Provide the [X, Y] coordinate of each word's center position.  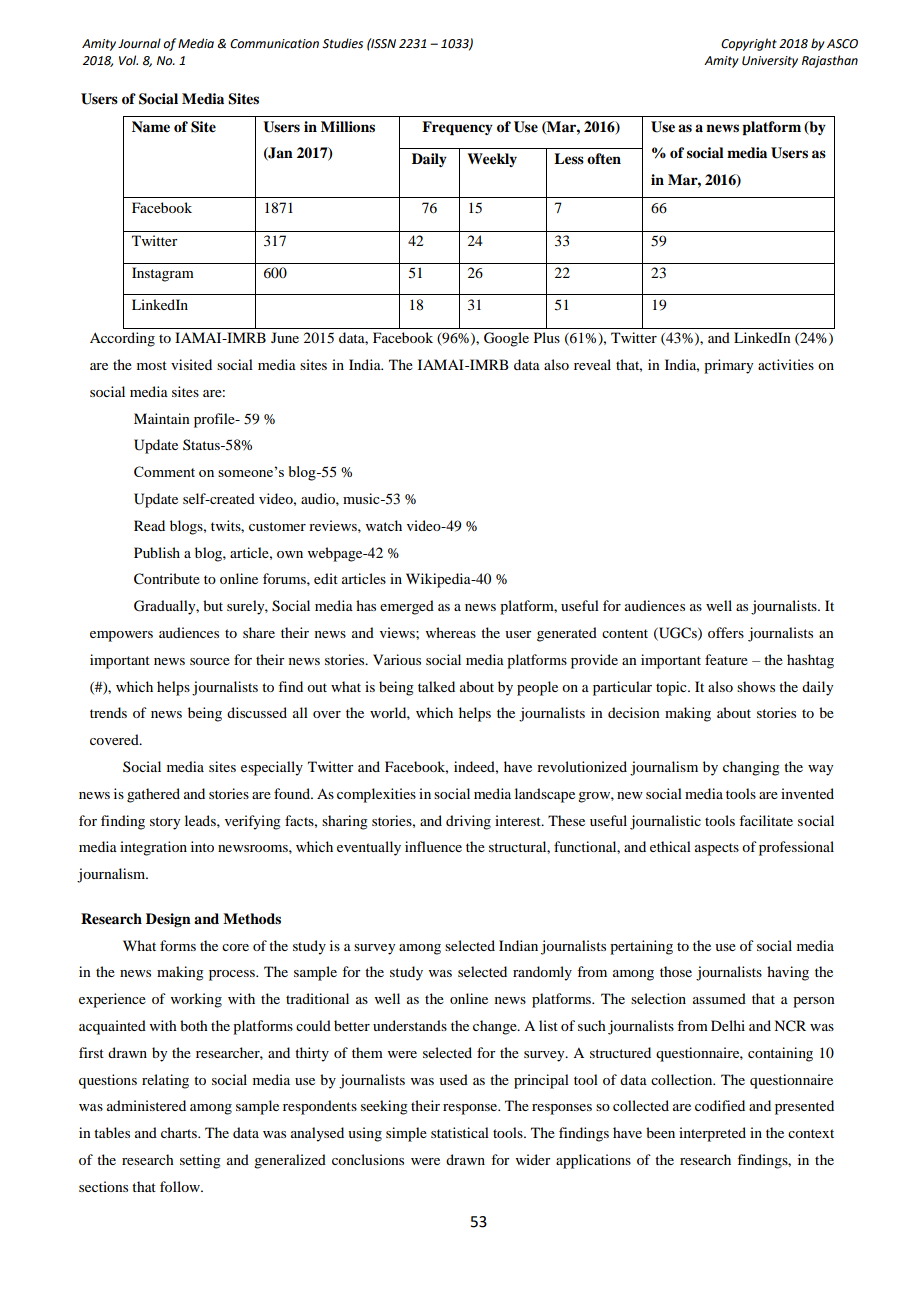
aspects [717, 849]
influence [433, 846]
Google [506, 339]
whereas [451, 632]
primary [728, 366]
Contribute [167, 579]
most [152, 365]
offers [726, 632]
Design [168, 920]
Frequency [457, 128]
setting [200, 1161]
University [770, 62]
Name [151, 126]
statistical [460, 1132]
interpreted [712, 1134]
